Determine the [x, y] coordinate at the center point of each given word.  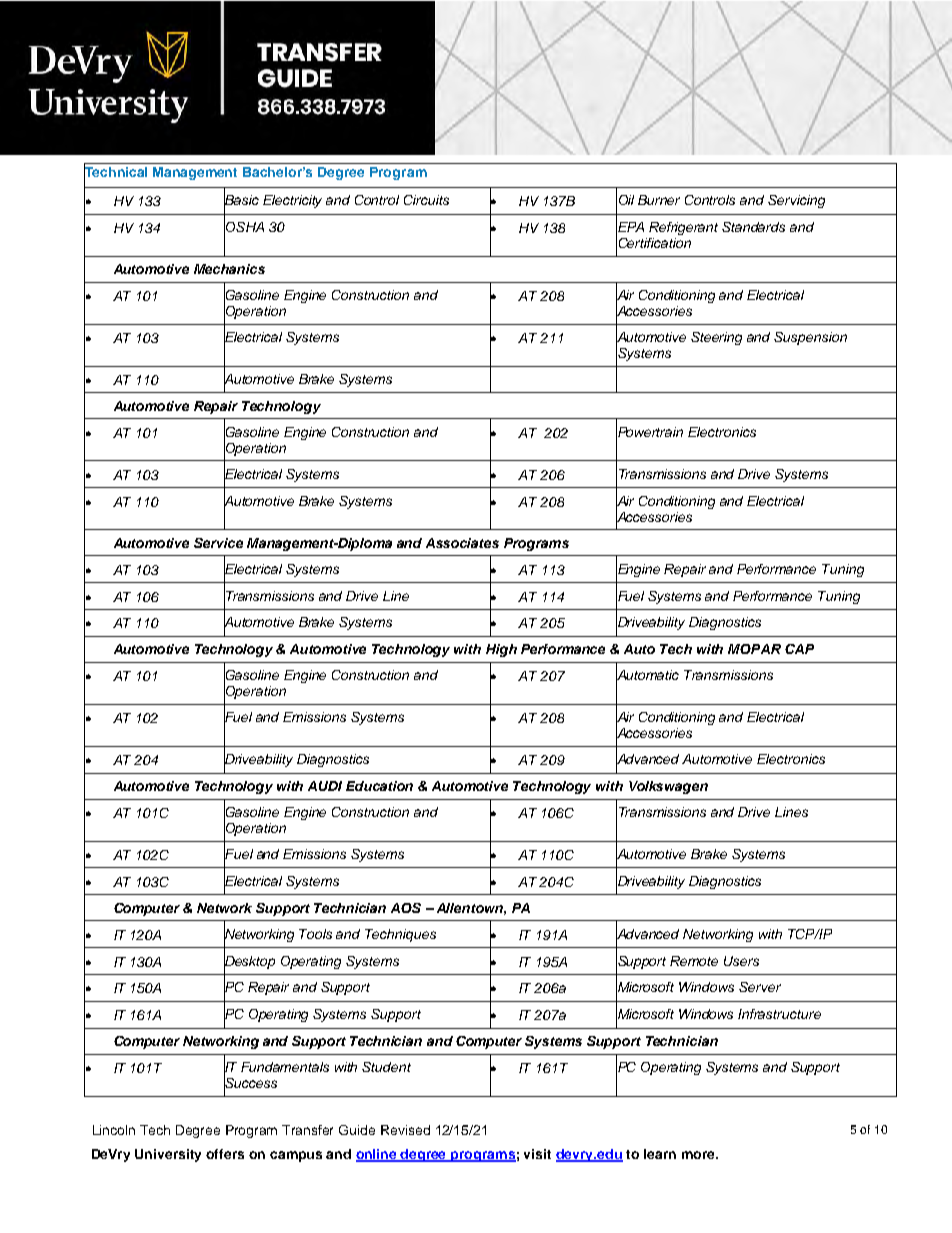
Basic [241, 200]
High [501, 650]
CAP [799, 649]
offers [225, 1154]
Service [218, 543]
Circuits [426, 200]
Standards [753, 227]
